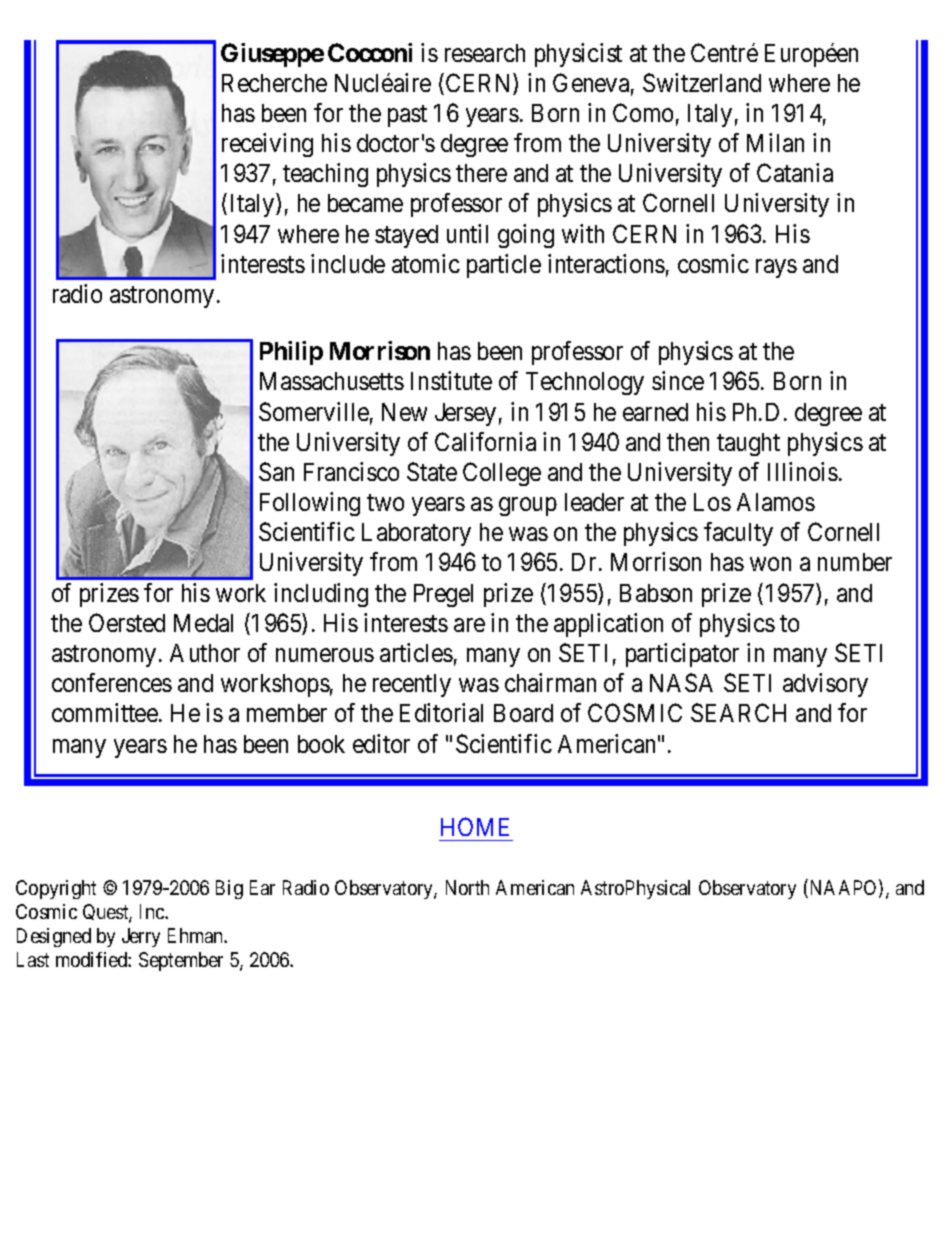  I want to click on San, so click(276, 471).
